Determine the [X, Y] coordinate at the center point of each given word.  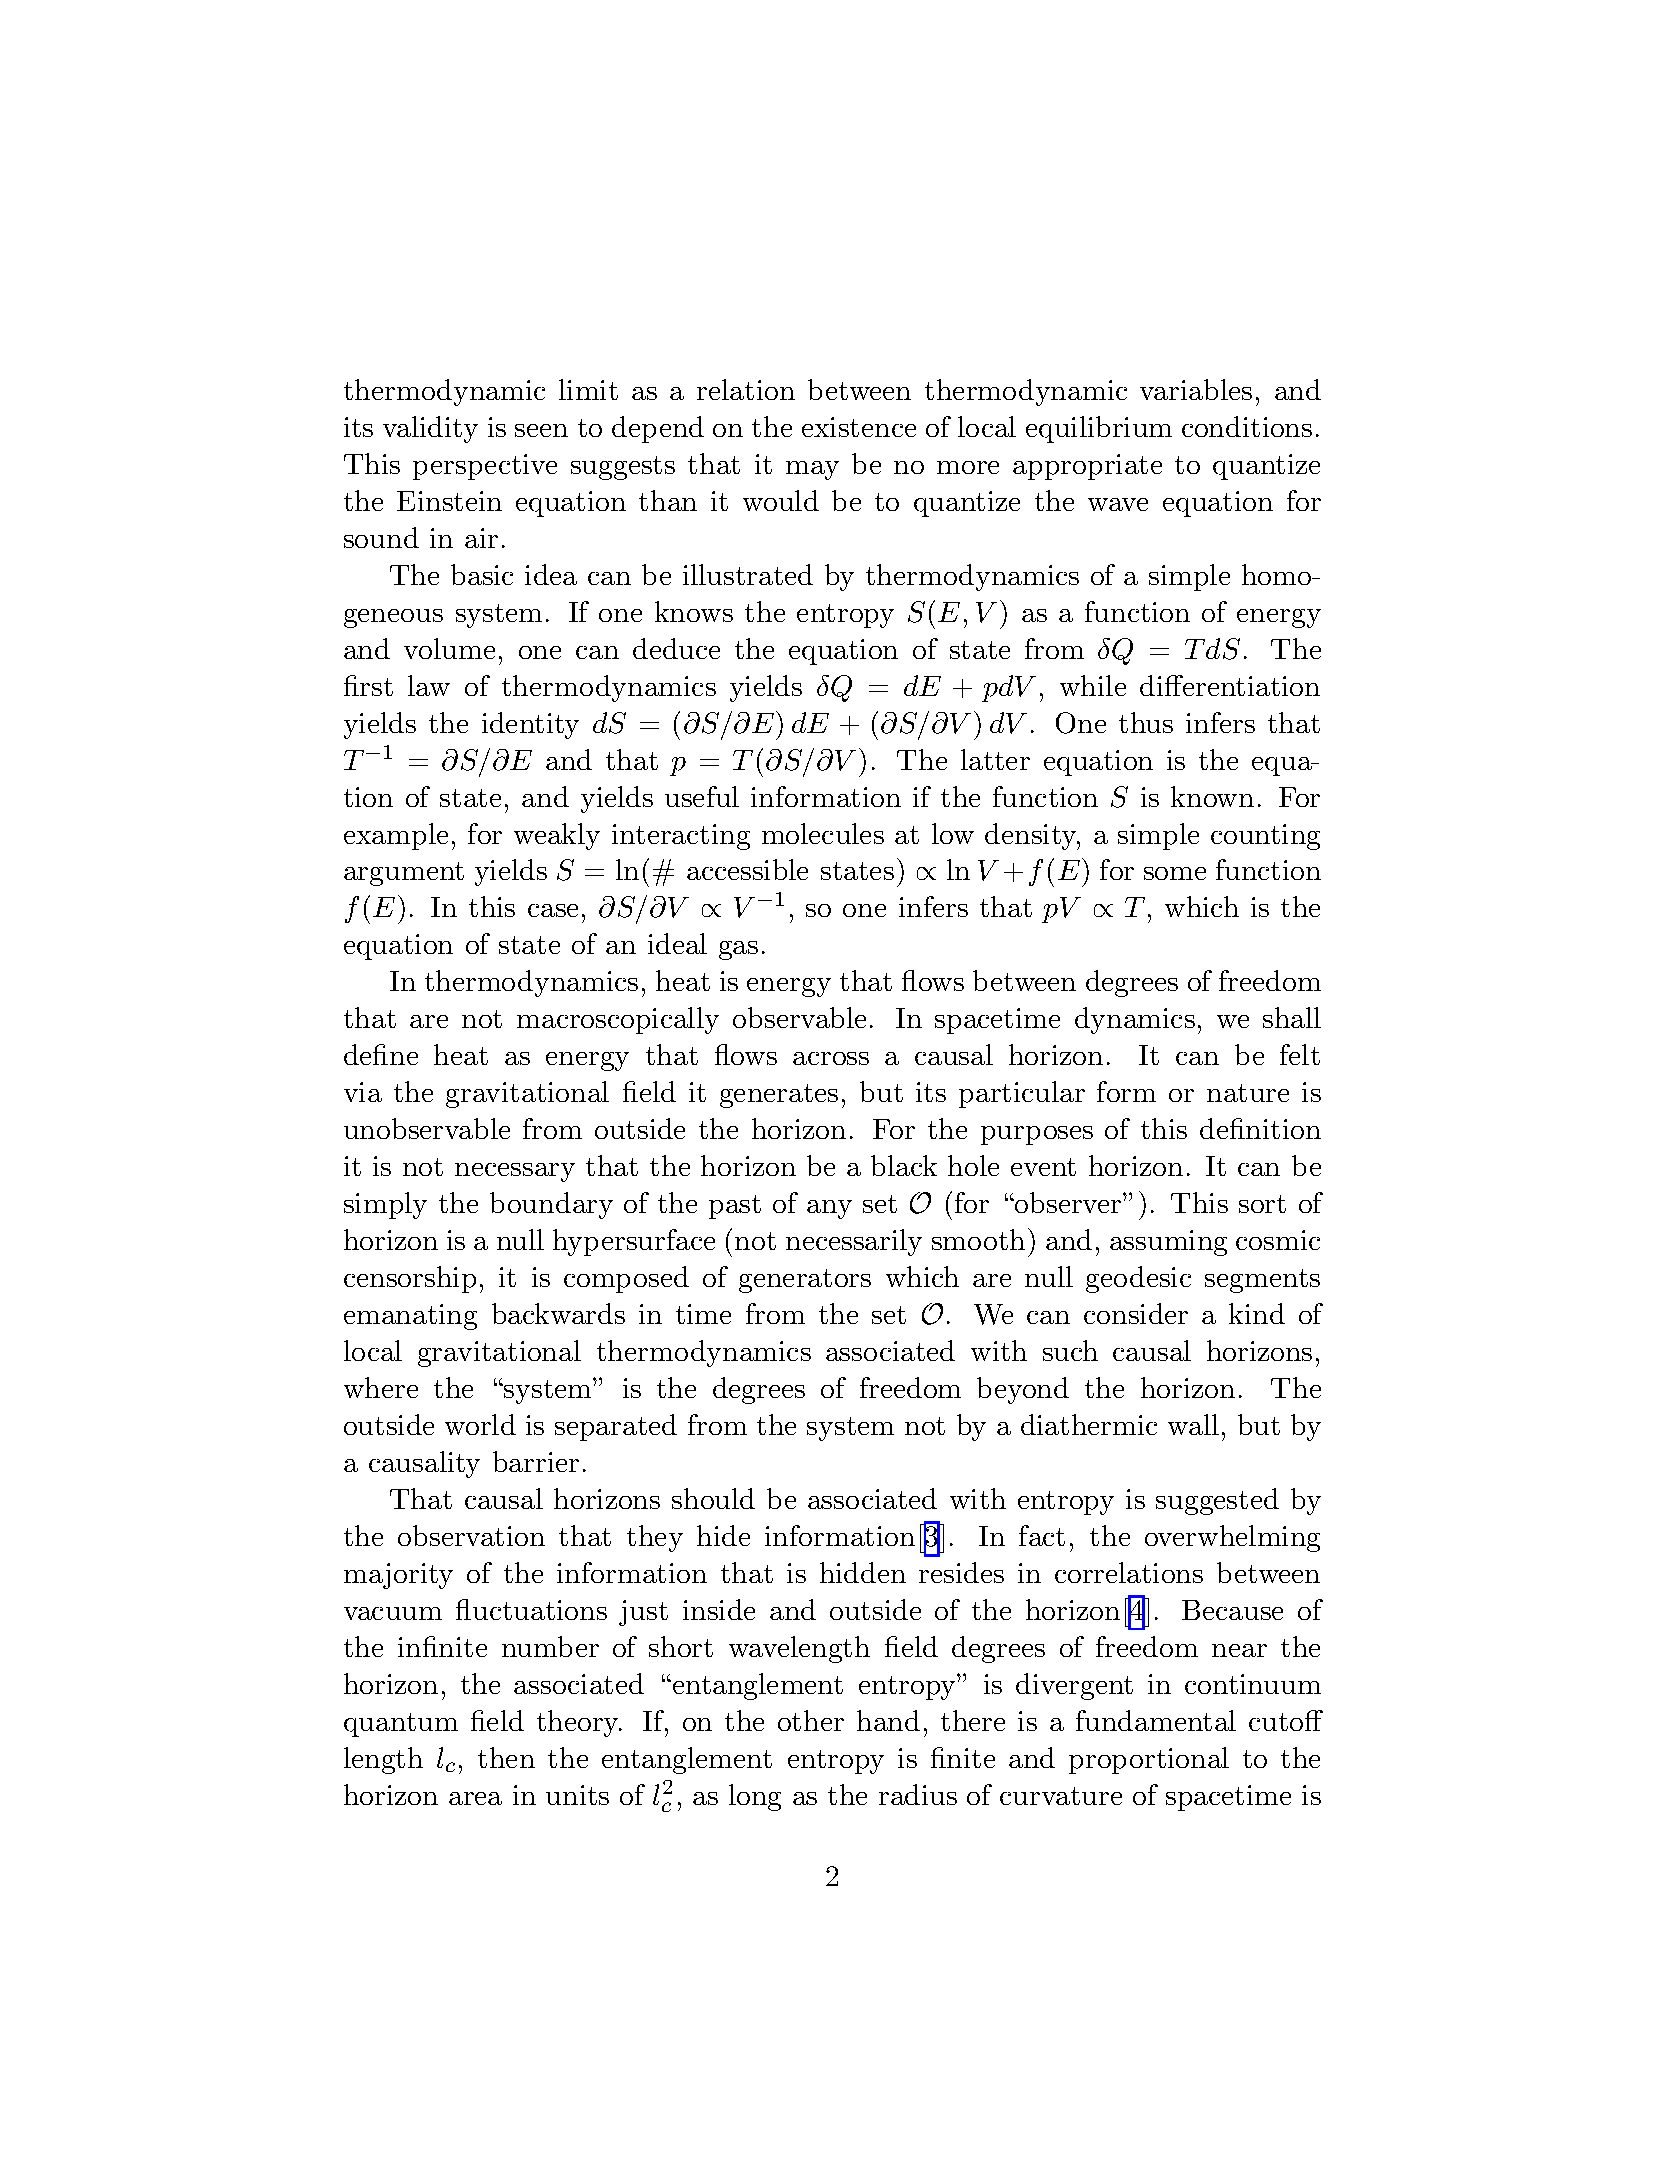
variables [1196, 389]
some [1175, 873]
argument [404, 874]
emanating [410, 1317]
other [811, 1720]
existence [859, 427]
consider [1136, 1313]
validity [430, 429]
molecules [823, 833]
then [506, 1757]
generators [805, 1281]
